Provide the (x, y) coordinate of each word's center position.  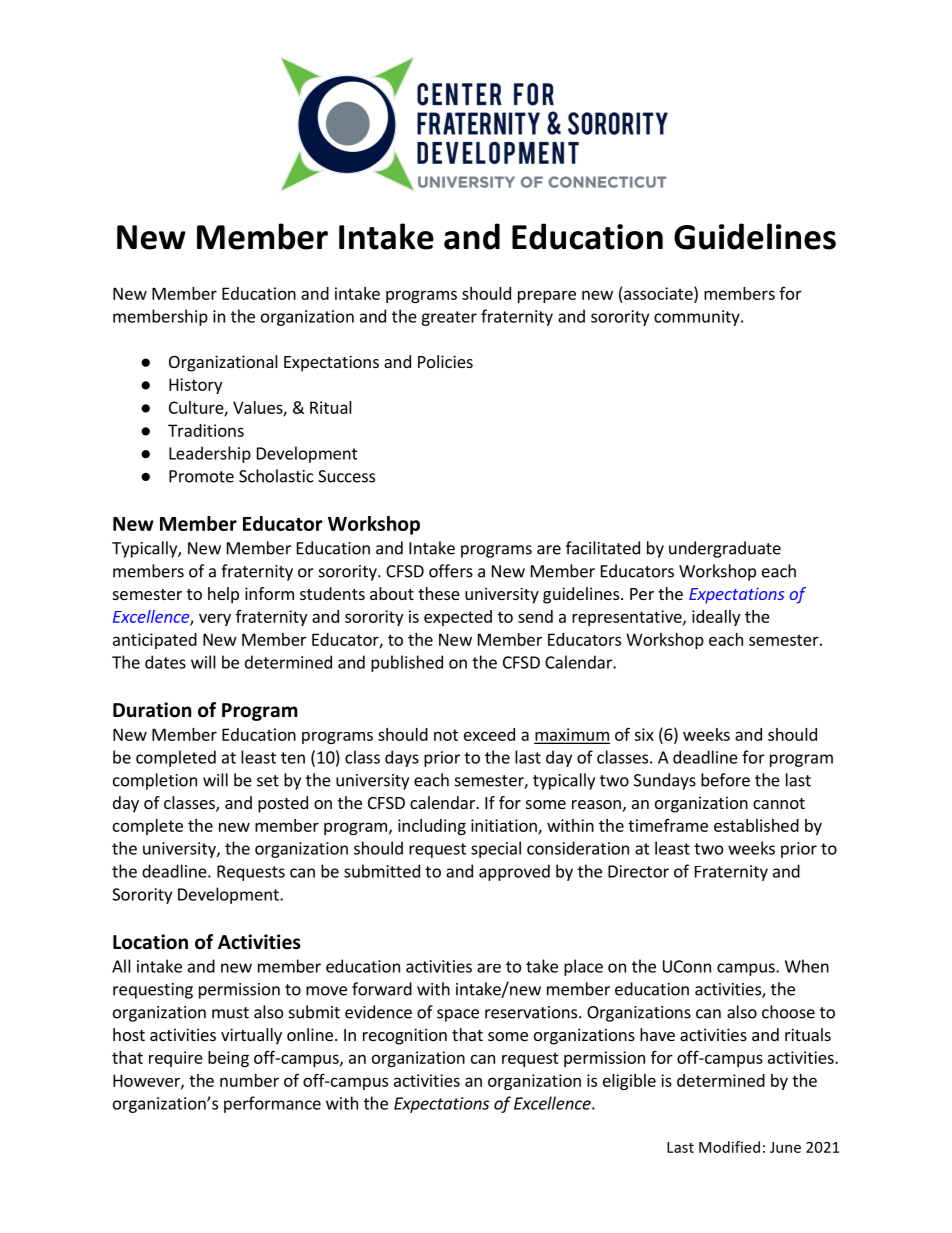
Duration (152, 710)
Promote (201, 476)
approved (514, 872)
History (195, 386)
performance (272, 1104)
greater (449, 318)
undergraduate (725, 549)
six (644, 734)
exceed (489, 734)
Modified (729, 1147)
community (698, 318)
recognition (405, 1036)
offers (451, 571)
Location (150, 942)
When (807, 966)
